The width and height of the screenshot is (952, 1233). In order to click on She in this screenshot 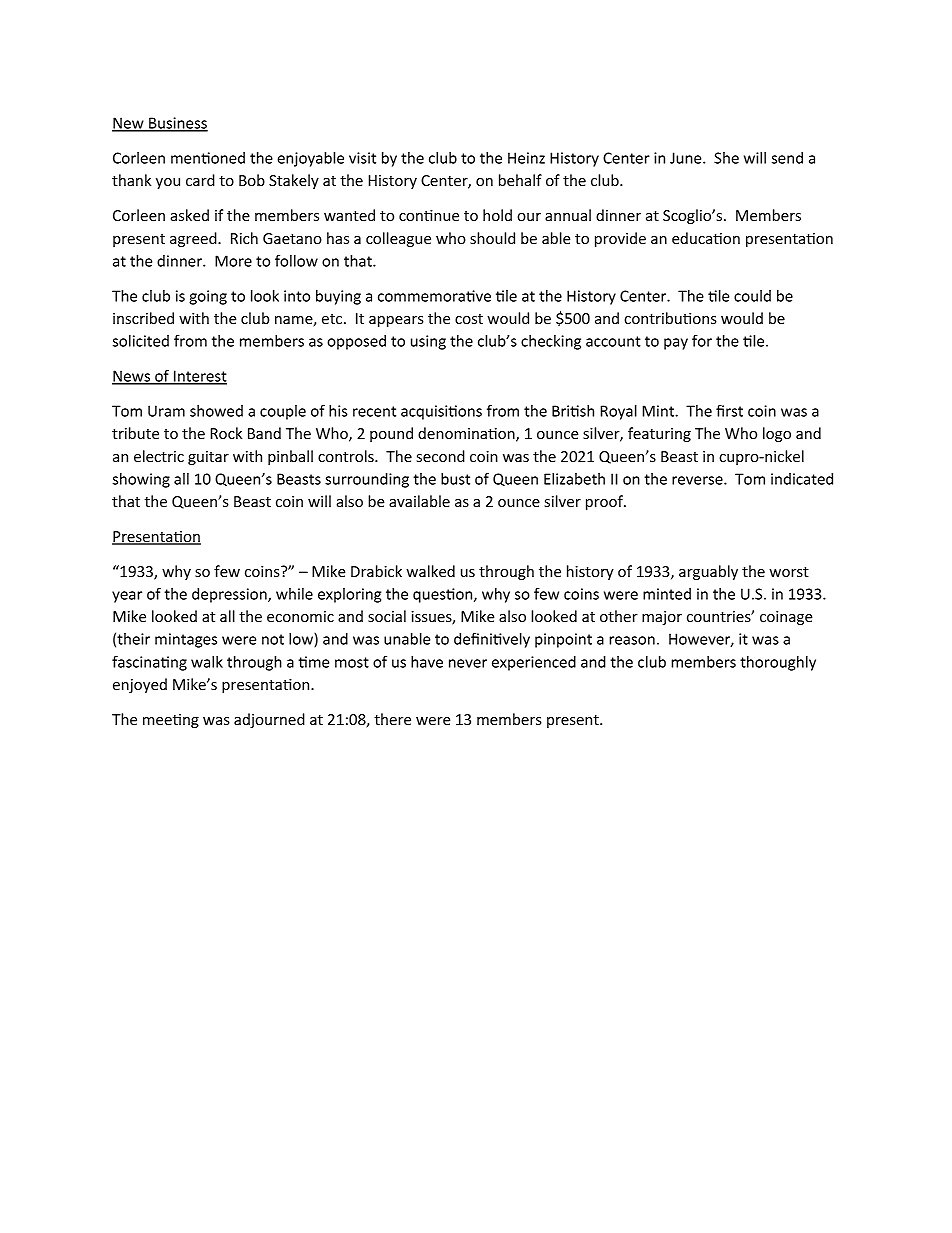, I will do `click(726, 158)`.
